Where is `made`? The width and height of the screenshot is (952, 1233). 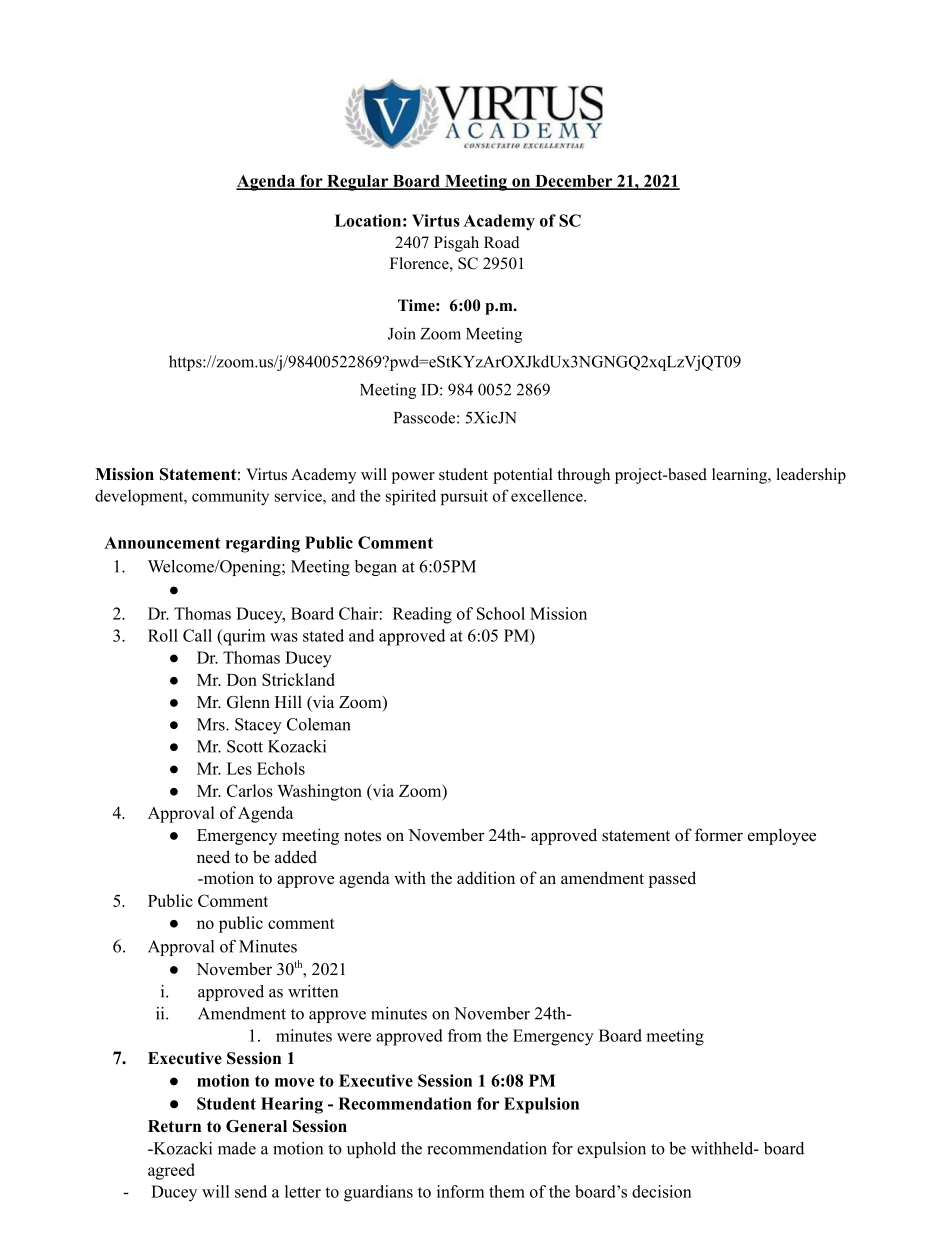
made is located at coordinates (237, 1148).
